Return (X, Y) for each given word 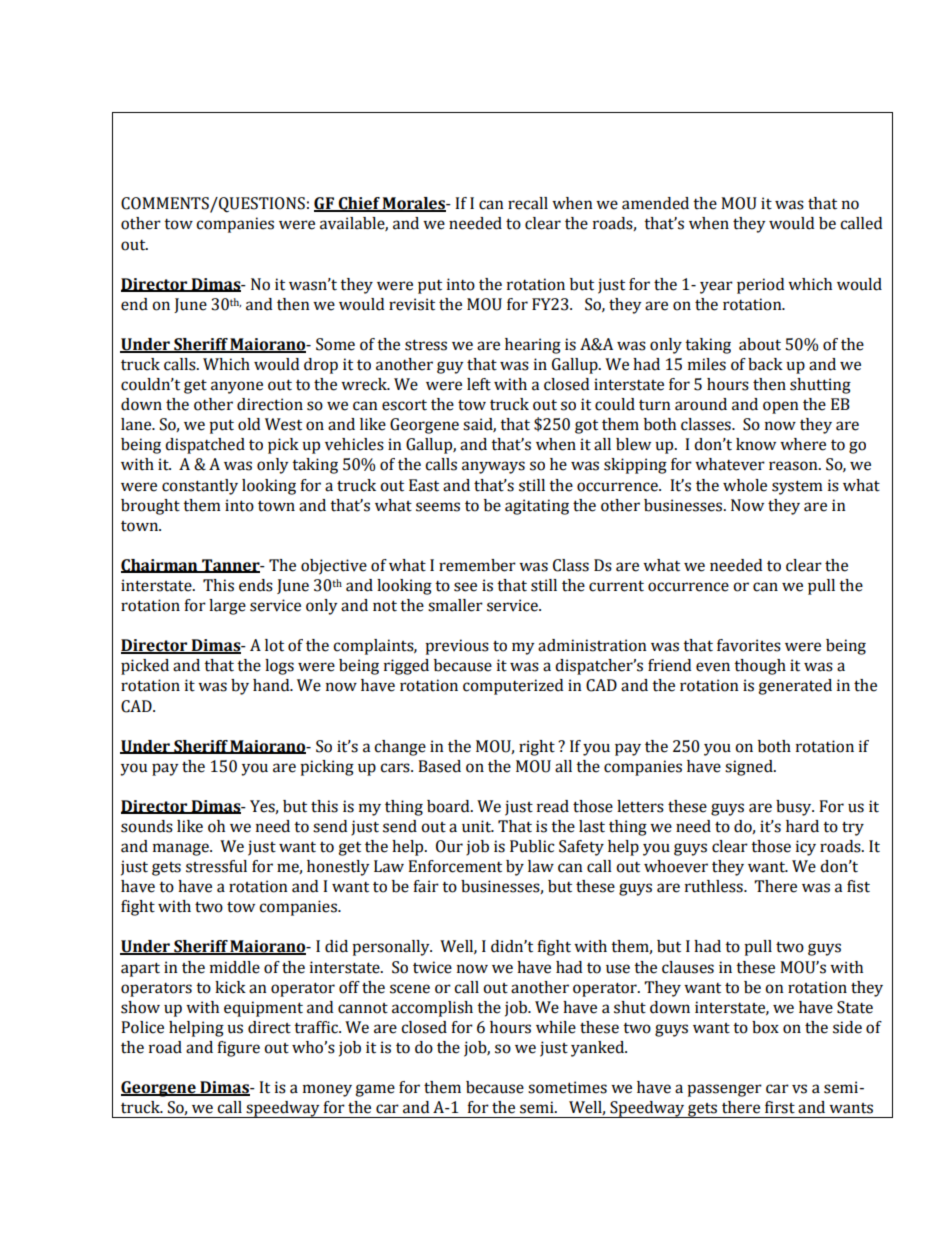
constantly (200, 487)
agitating (537, 507)
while (556, 1027)
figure (238, 1049)
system (797, 487)
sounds (147, 826)
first (780, 1107)
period (760, 286)
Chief (359, 204)
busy (795, 808)
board (449, 806)
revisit (412, 304)
